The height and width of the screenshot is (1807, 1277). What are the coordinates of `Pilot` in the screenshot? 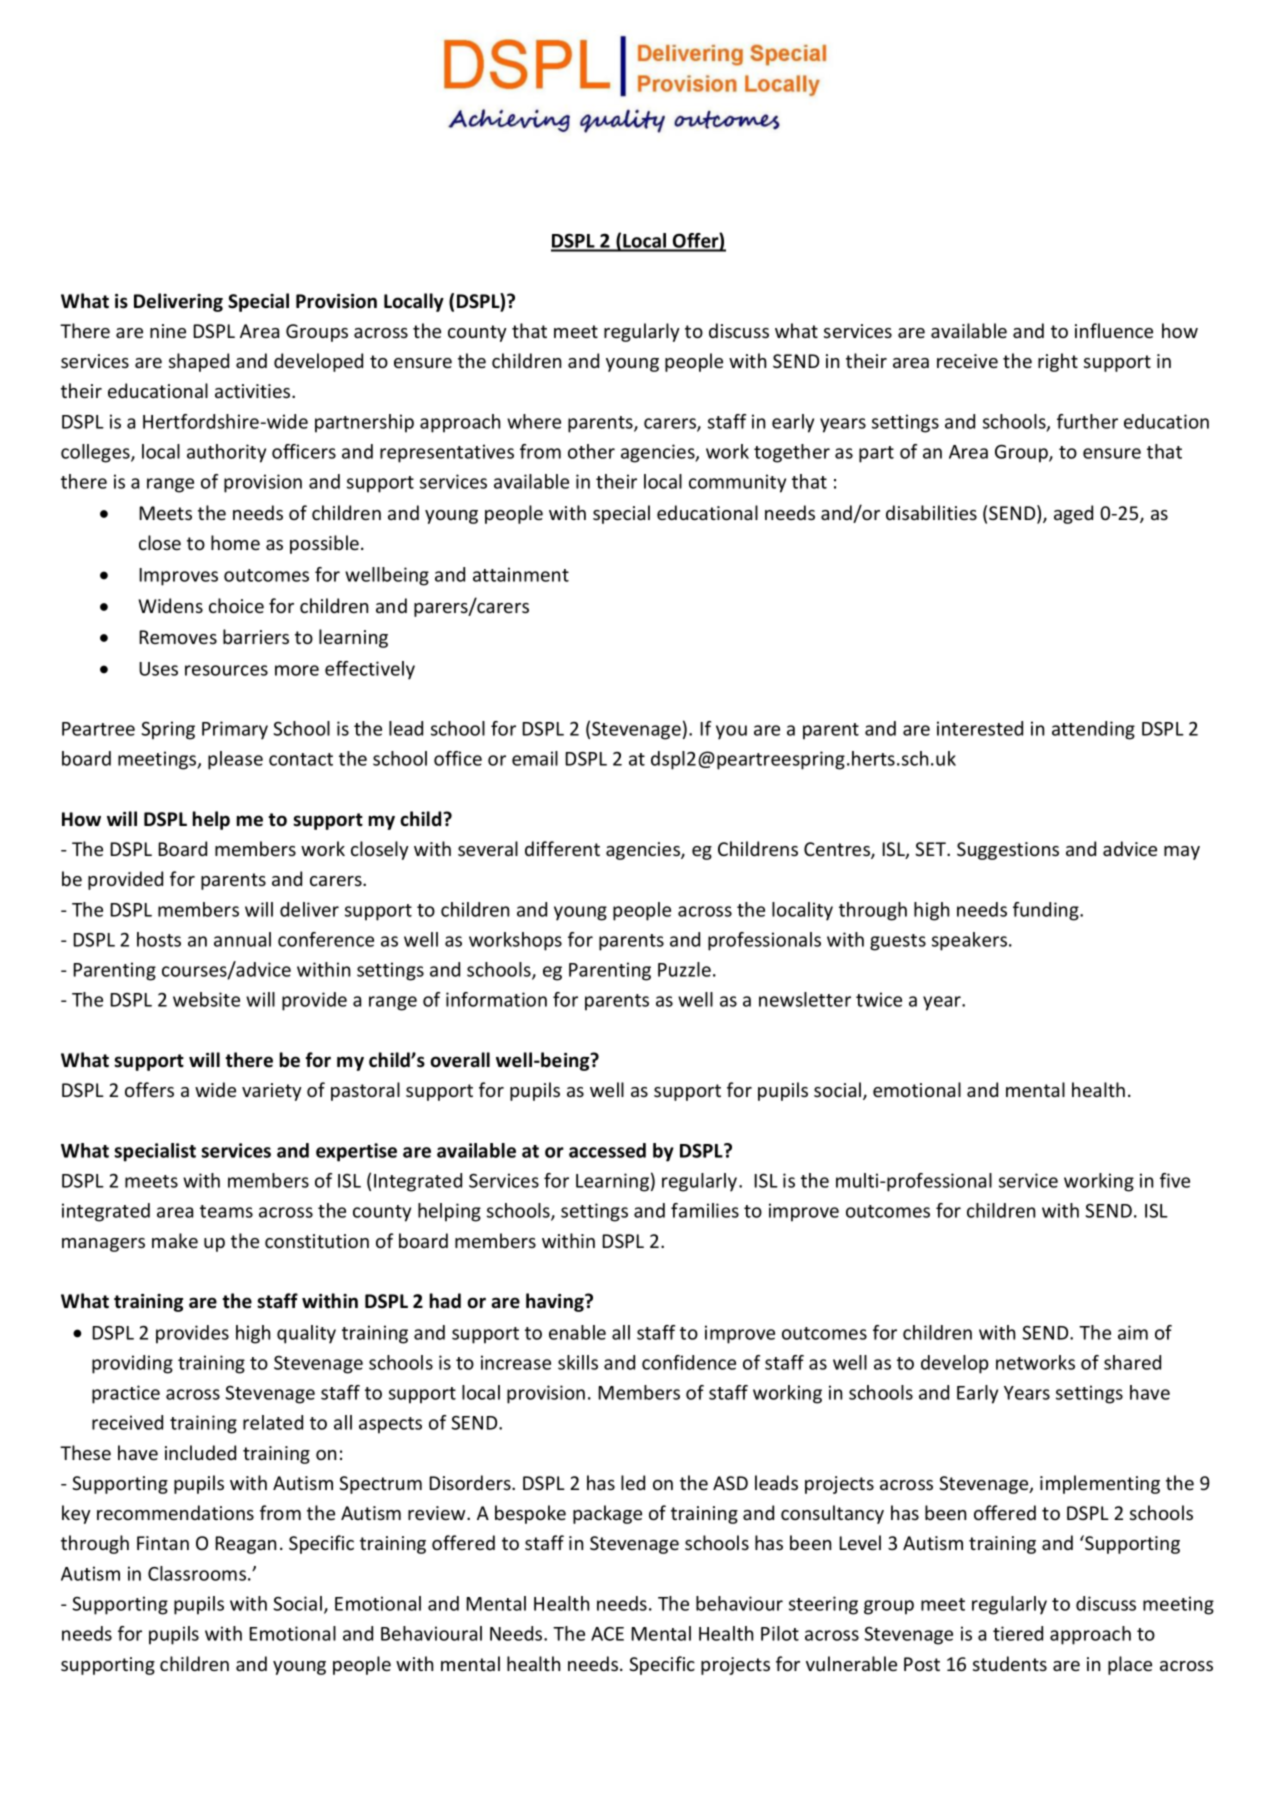 It's located at (780, 1633).
